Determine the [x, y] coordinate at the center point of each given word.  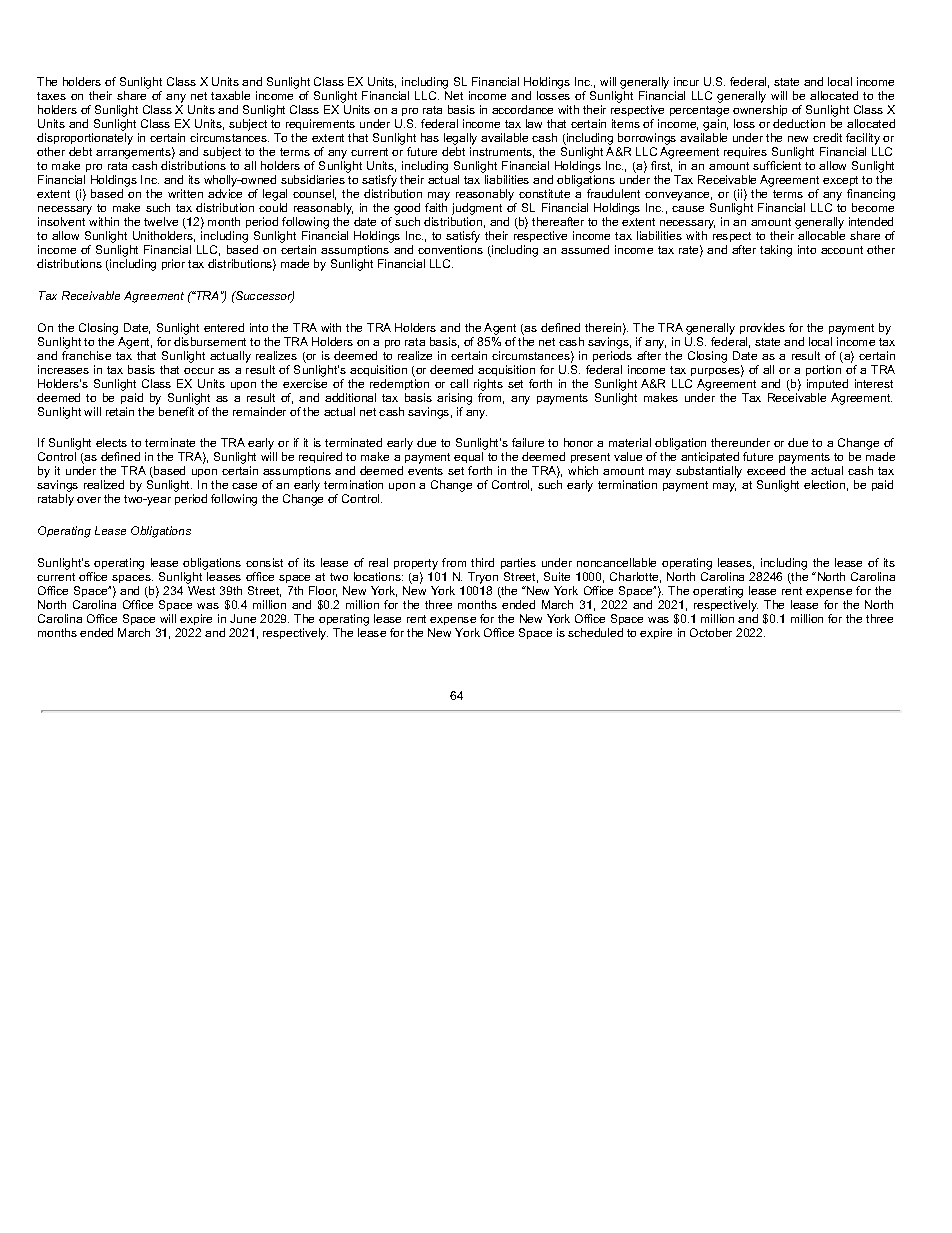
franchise [86, 355]
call [459, 383]
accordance [522, 109]
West [201, 590]
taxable [230, 95]
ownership [760, 110]
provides [762, 328]
